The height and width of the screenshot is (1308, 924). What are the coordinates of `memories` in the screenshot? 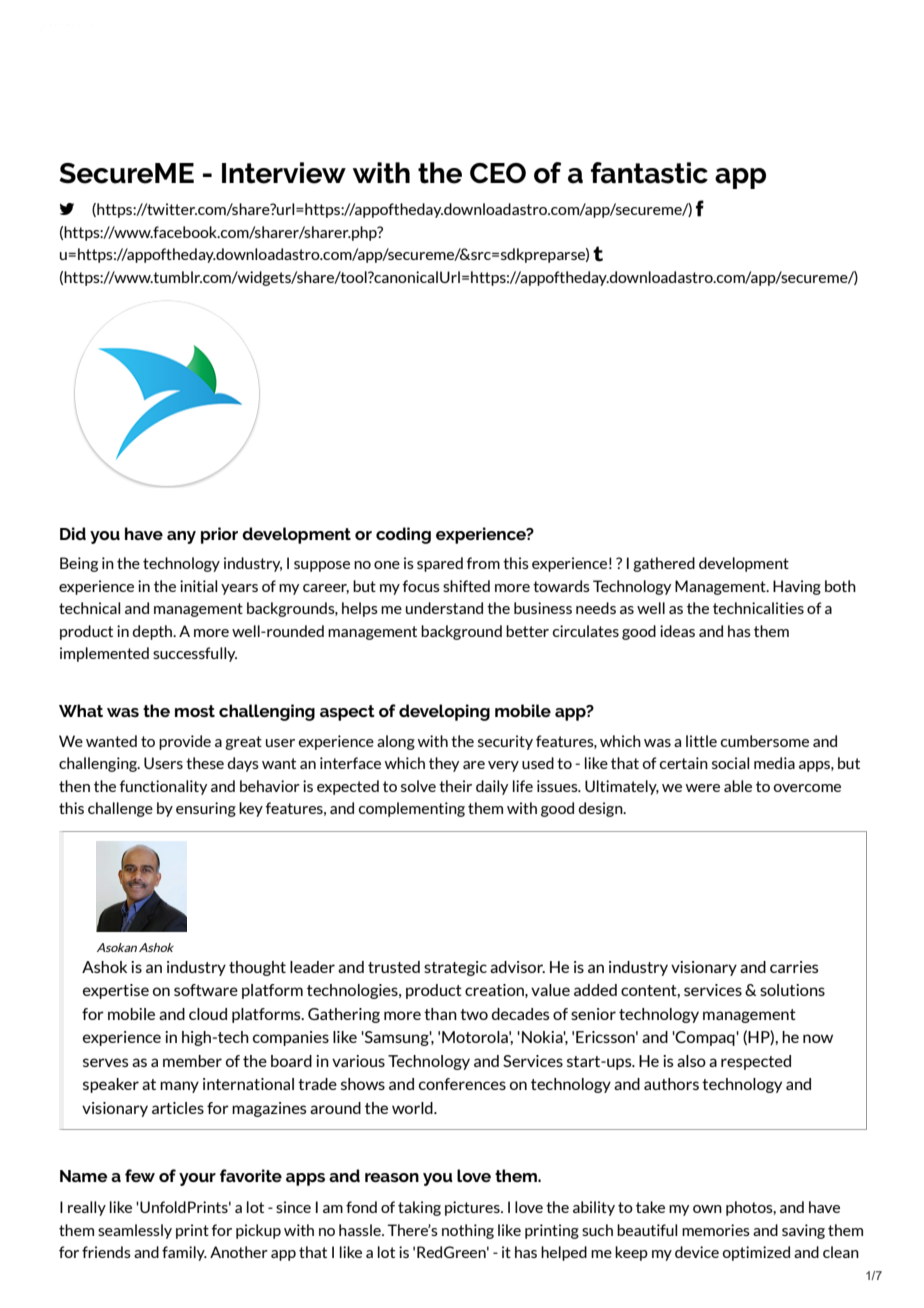 It's located at (716, 1230).
